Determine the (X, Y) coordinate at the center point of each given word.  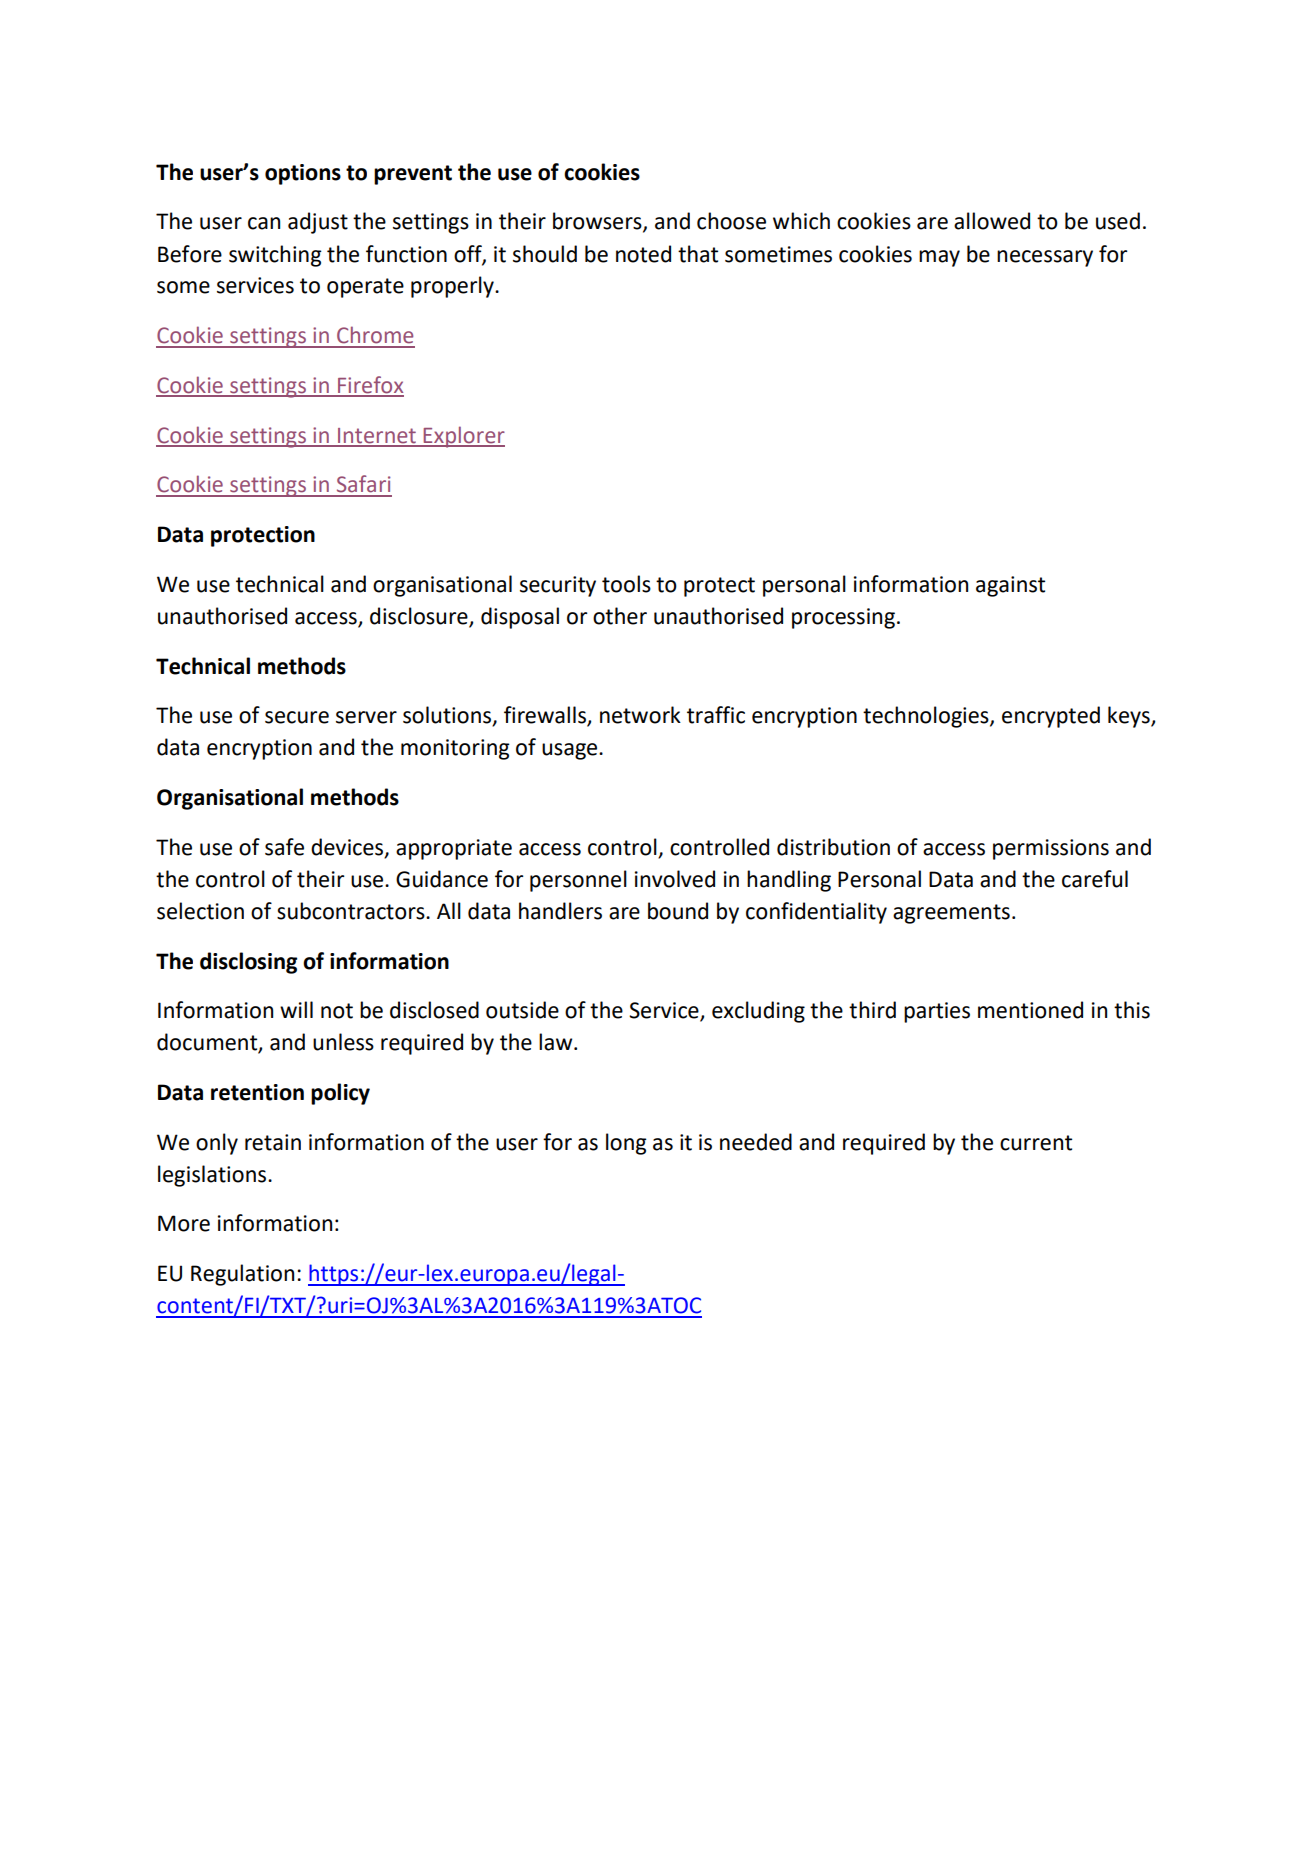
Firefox (370, 386)
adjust (318, 223)
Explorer (463, 437)
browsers (598, 222)
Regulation (242, 1275)
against (1010, 586)
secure (297, 717)
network (640, 715)
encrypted (1051, 717)
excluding (758, 1012)
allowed (992, 221)
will (296, 1009)
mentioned (1030, 1010)
